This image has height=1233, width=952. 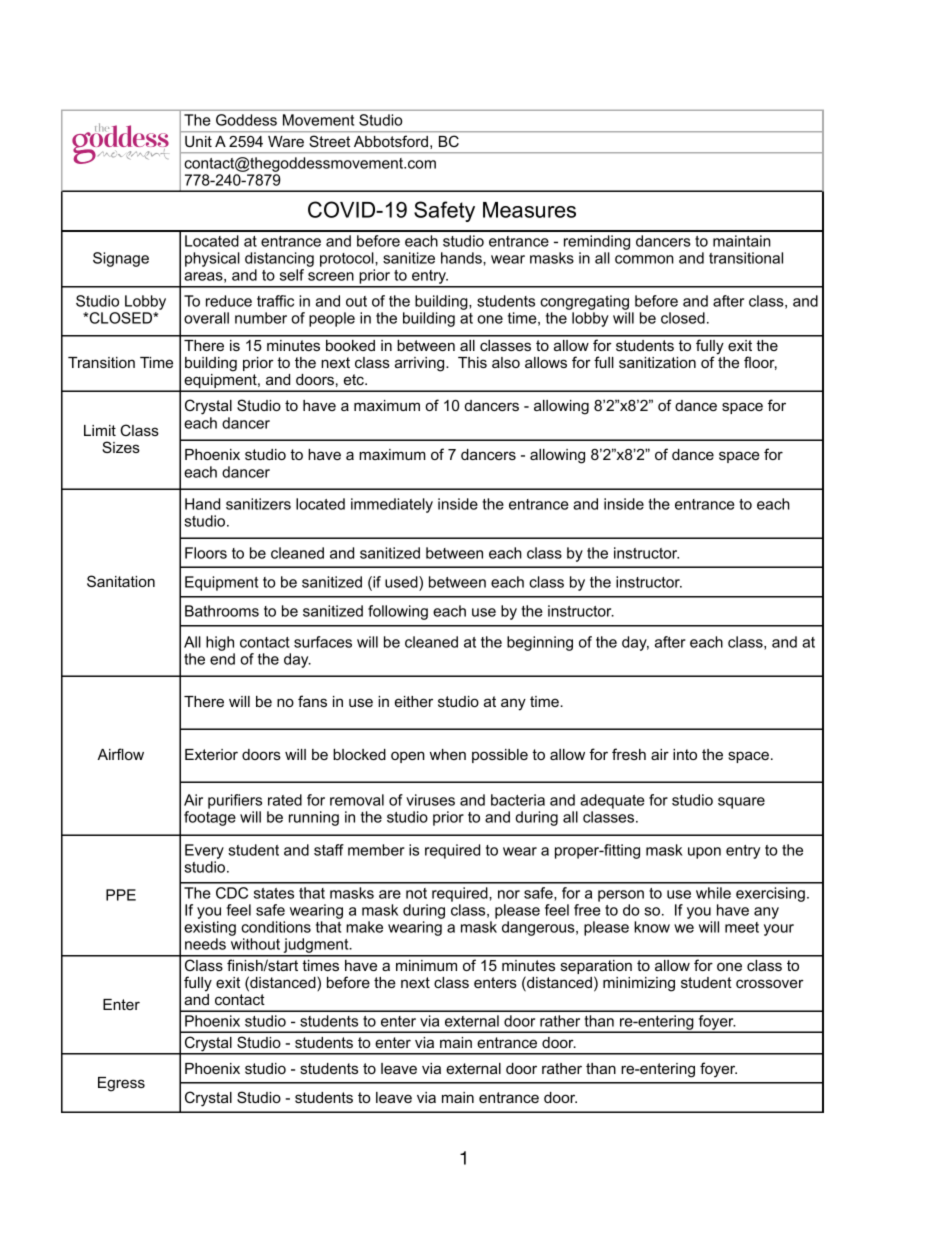 I want to click on Unit, so click(x=198, y=141).
